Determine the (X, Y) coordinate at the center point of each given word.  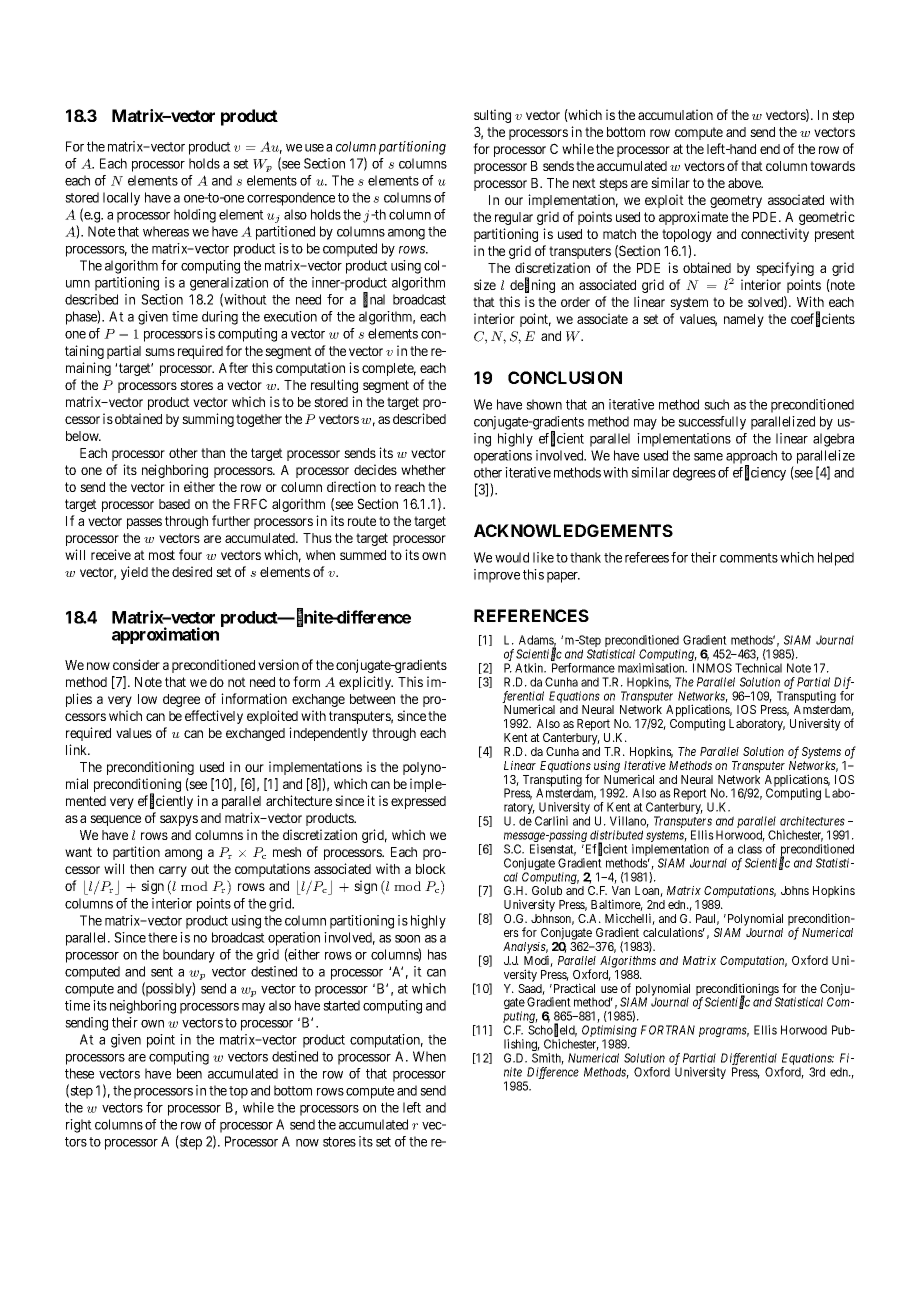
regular (514, 218)
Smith (548, 1059)
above (745, 183)
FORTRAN (668, 1030)
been (189, 1073)
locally (121, 199)
